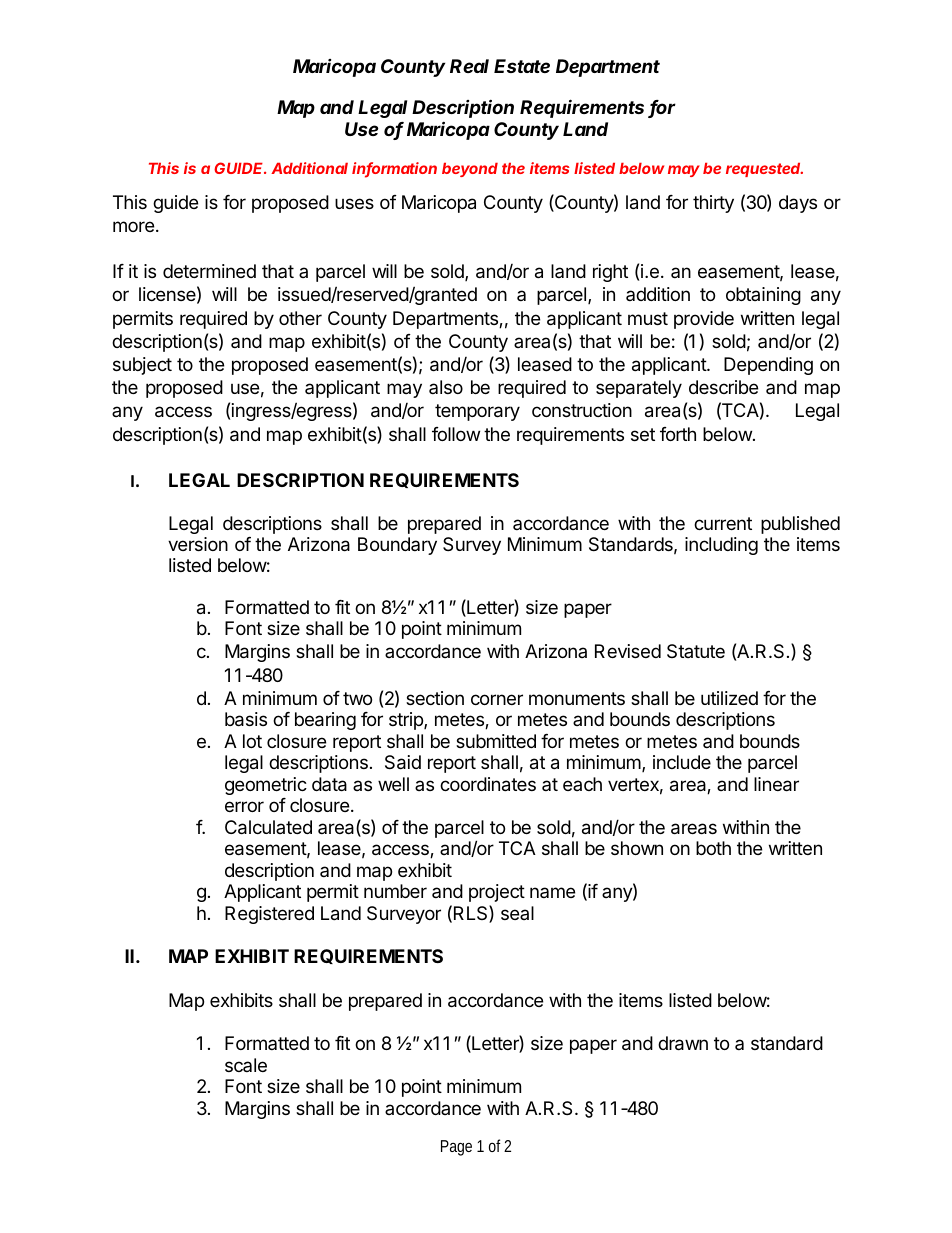 This screenshot has height=1233, width=952. I want to click on basis, so click(246, 719).
